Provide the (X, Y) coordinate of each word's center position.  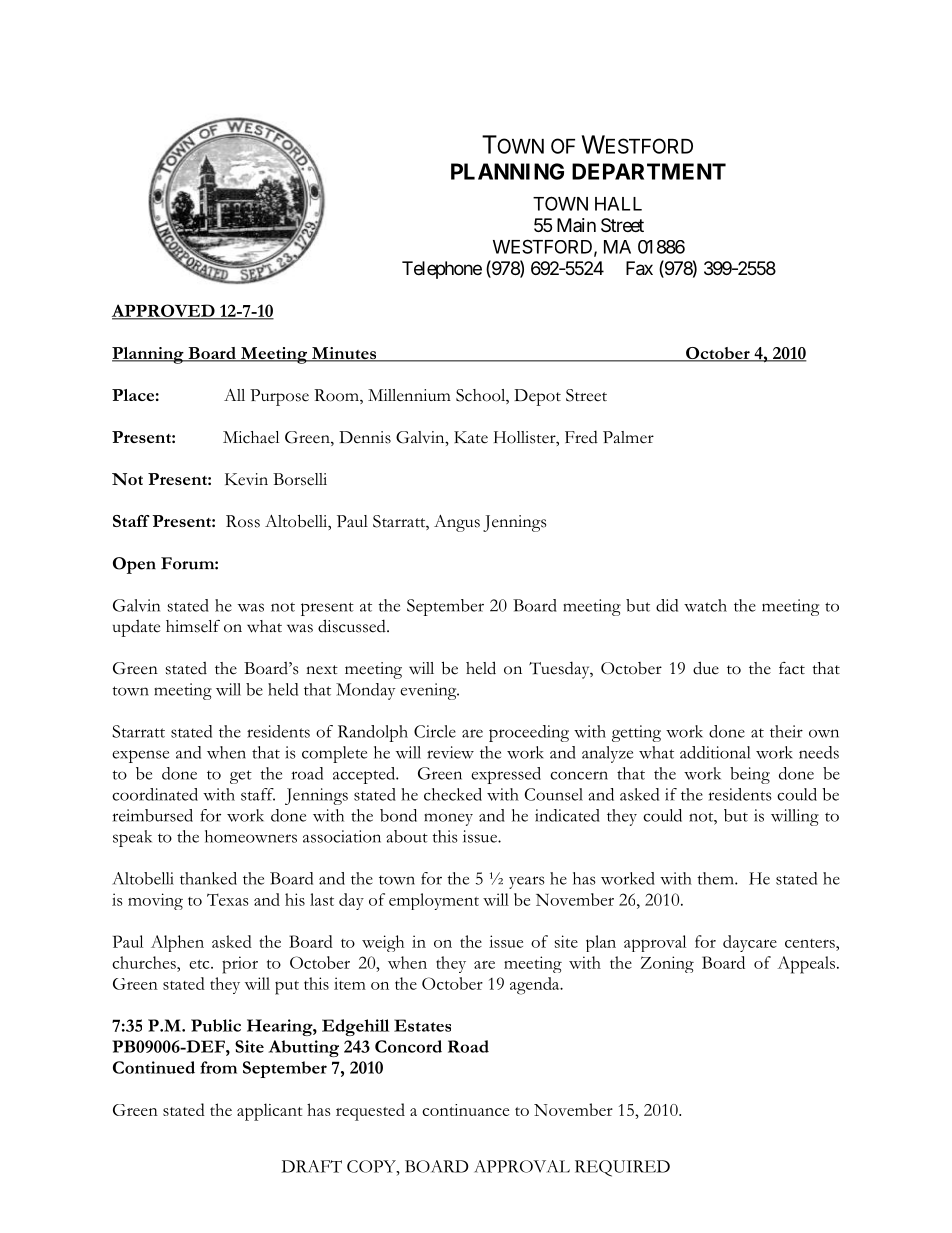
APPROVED (164, 311)
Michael (251, 437)
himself (193, 626)
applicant (269, 1112)
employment (434, 901)
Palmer (628, 437)
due (706, 668)
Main (576, 225)
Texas (228, 900)
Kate (471, 437)
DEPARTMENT (649, 171)
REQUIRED (622, 1168)
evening (429, 691)
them (717, 878)
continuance (465, 1110)
